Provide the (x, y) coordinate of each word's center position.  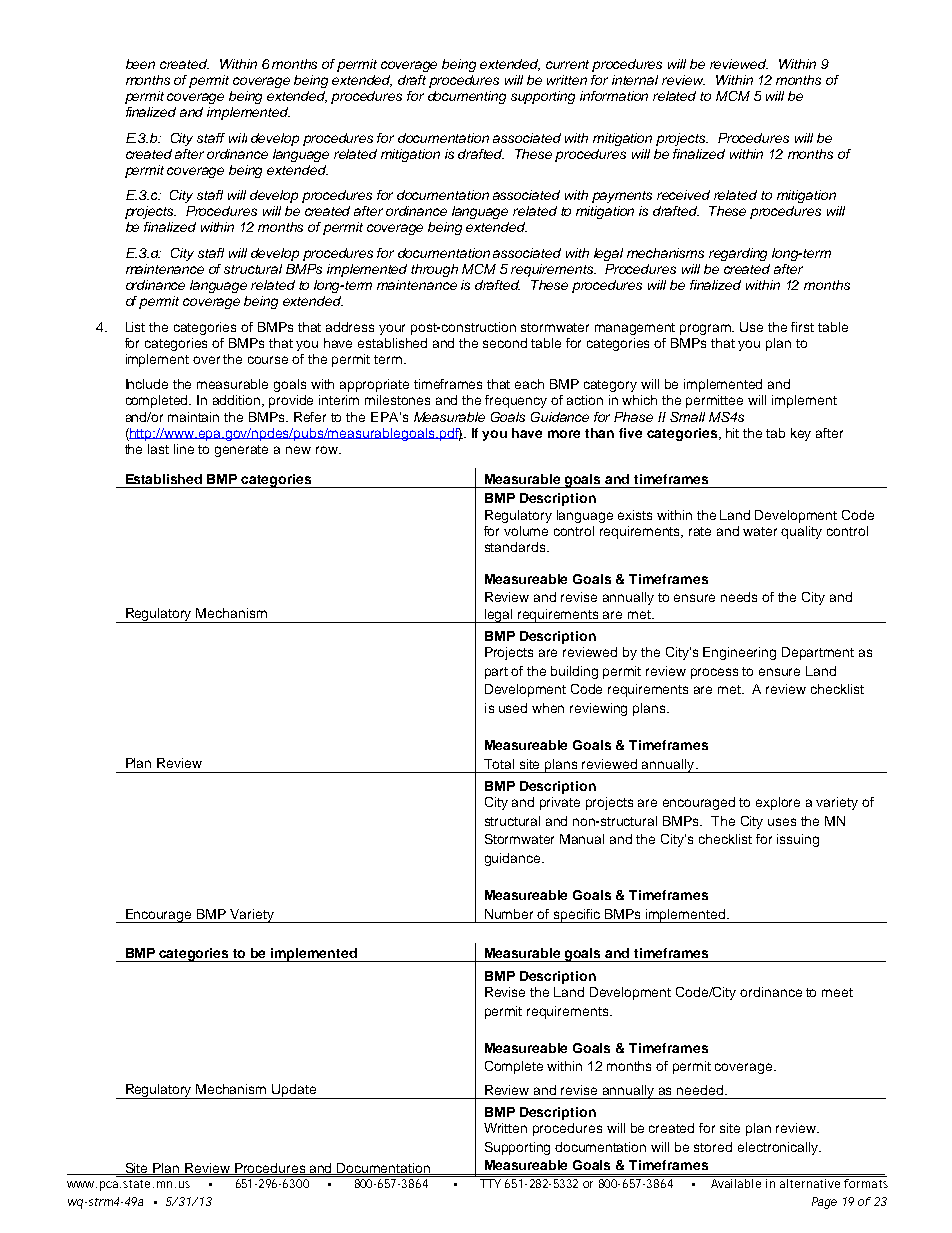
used (513, 708)
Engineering (739, 653)
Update (294, 1091)
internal (635, 80)
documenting (467, 97)
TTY (490, 1183)
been (140, 64)
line (184, 449)
